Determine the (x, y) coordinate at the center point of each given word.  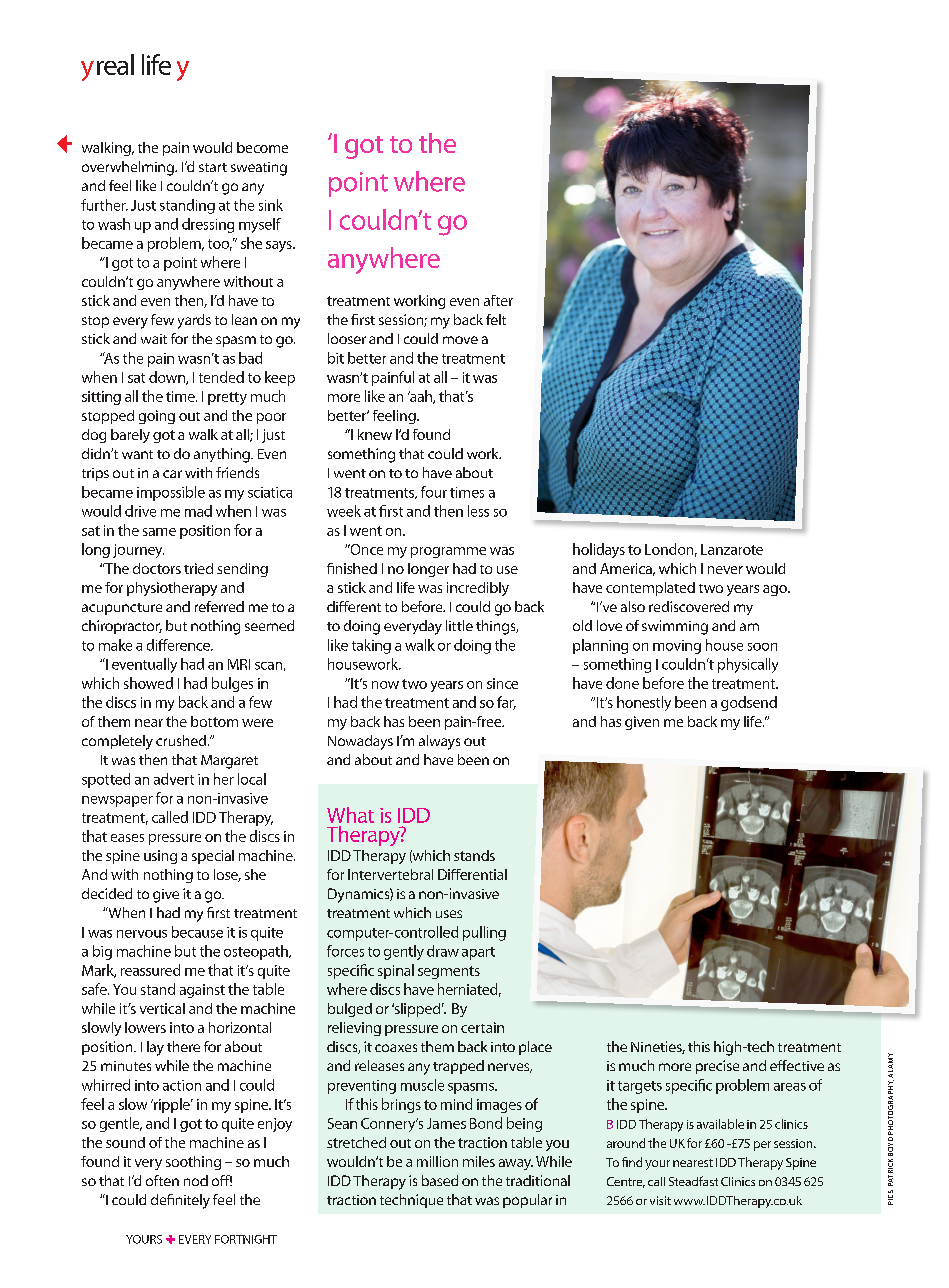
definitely (180, 1201)
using (160, 857)
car (172, 474)
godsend (749, 703)
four (434, 492)
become (262, 147)
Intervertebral (390, 874)
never (725, 570)
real (115, 64)
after (498, 300)
